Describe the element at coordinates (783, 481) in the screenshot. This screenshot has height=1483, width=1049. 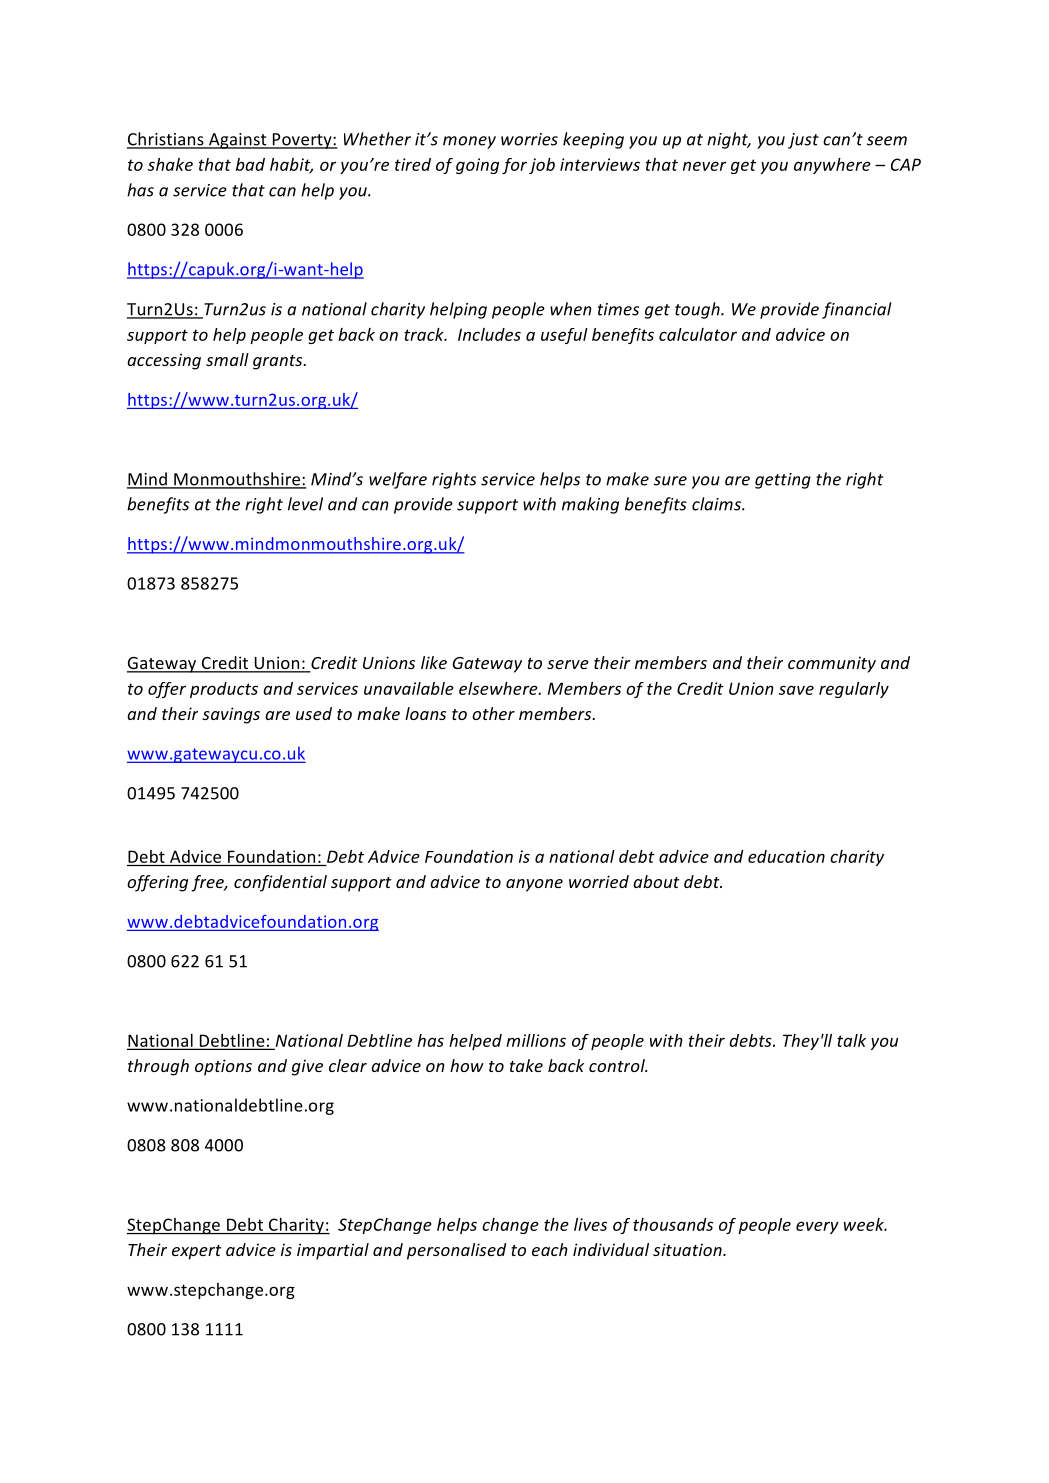
I see `getting` at that location.
